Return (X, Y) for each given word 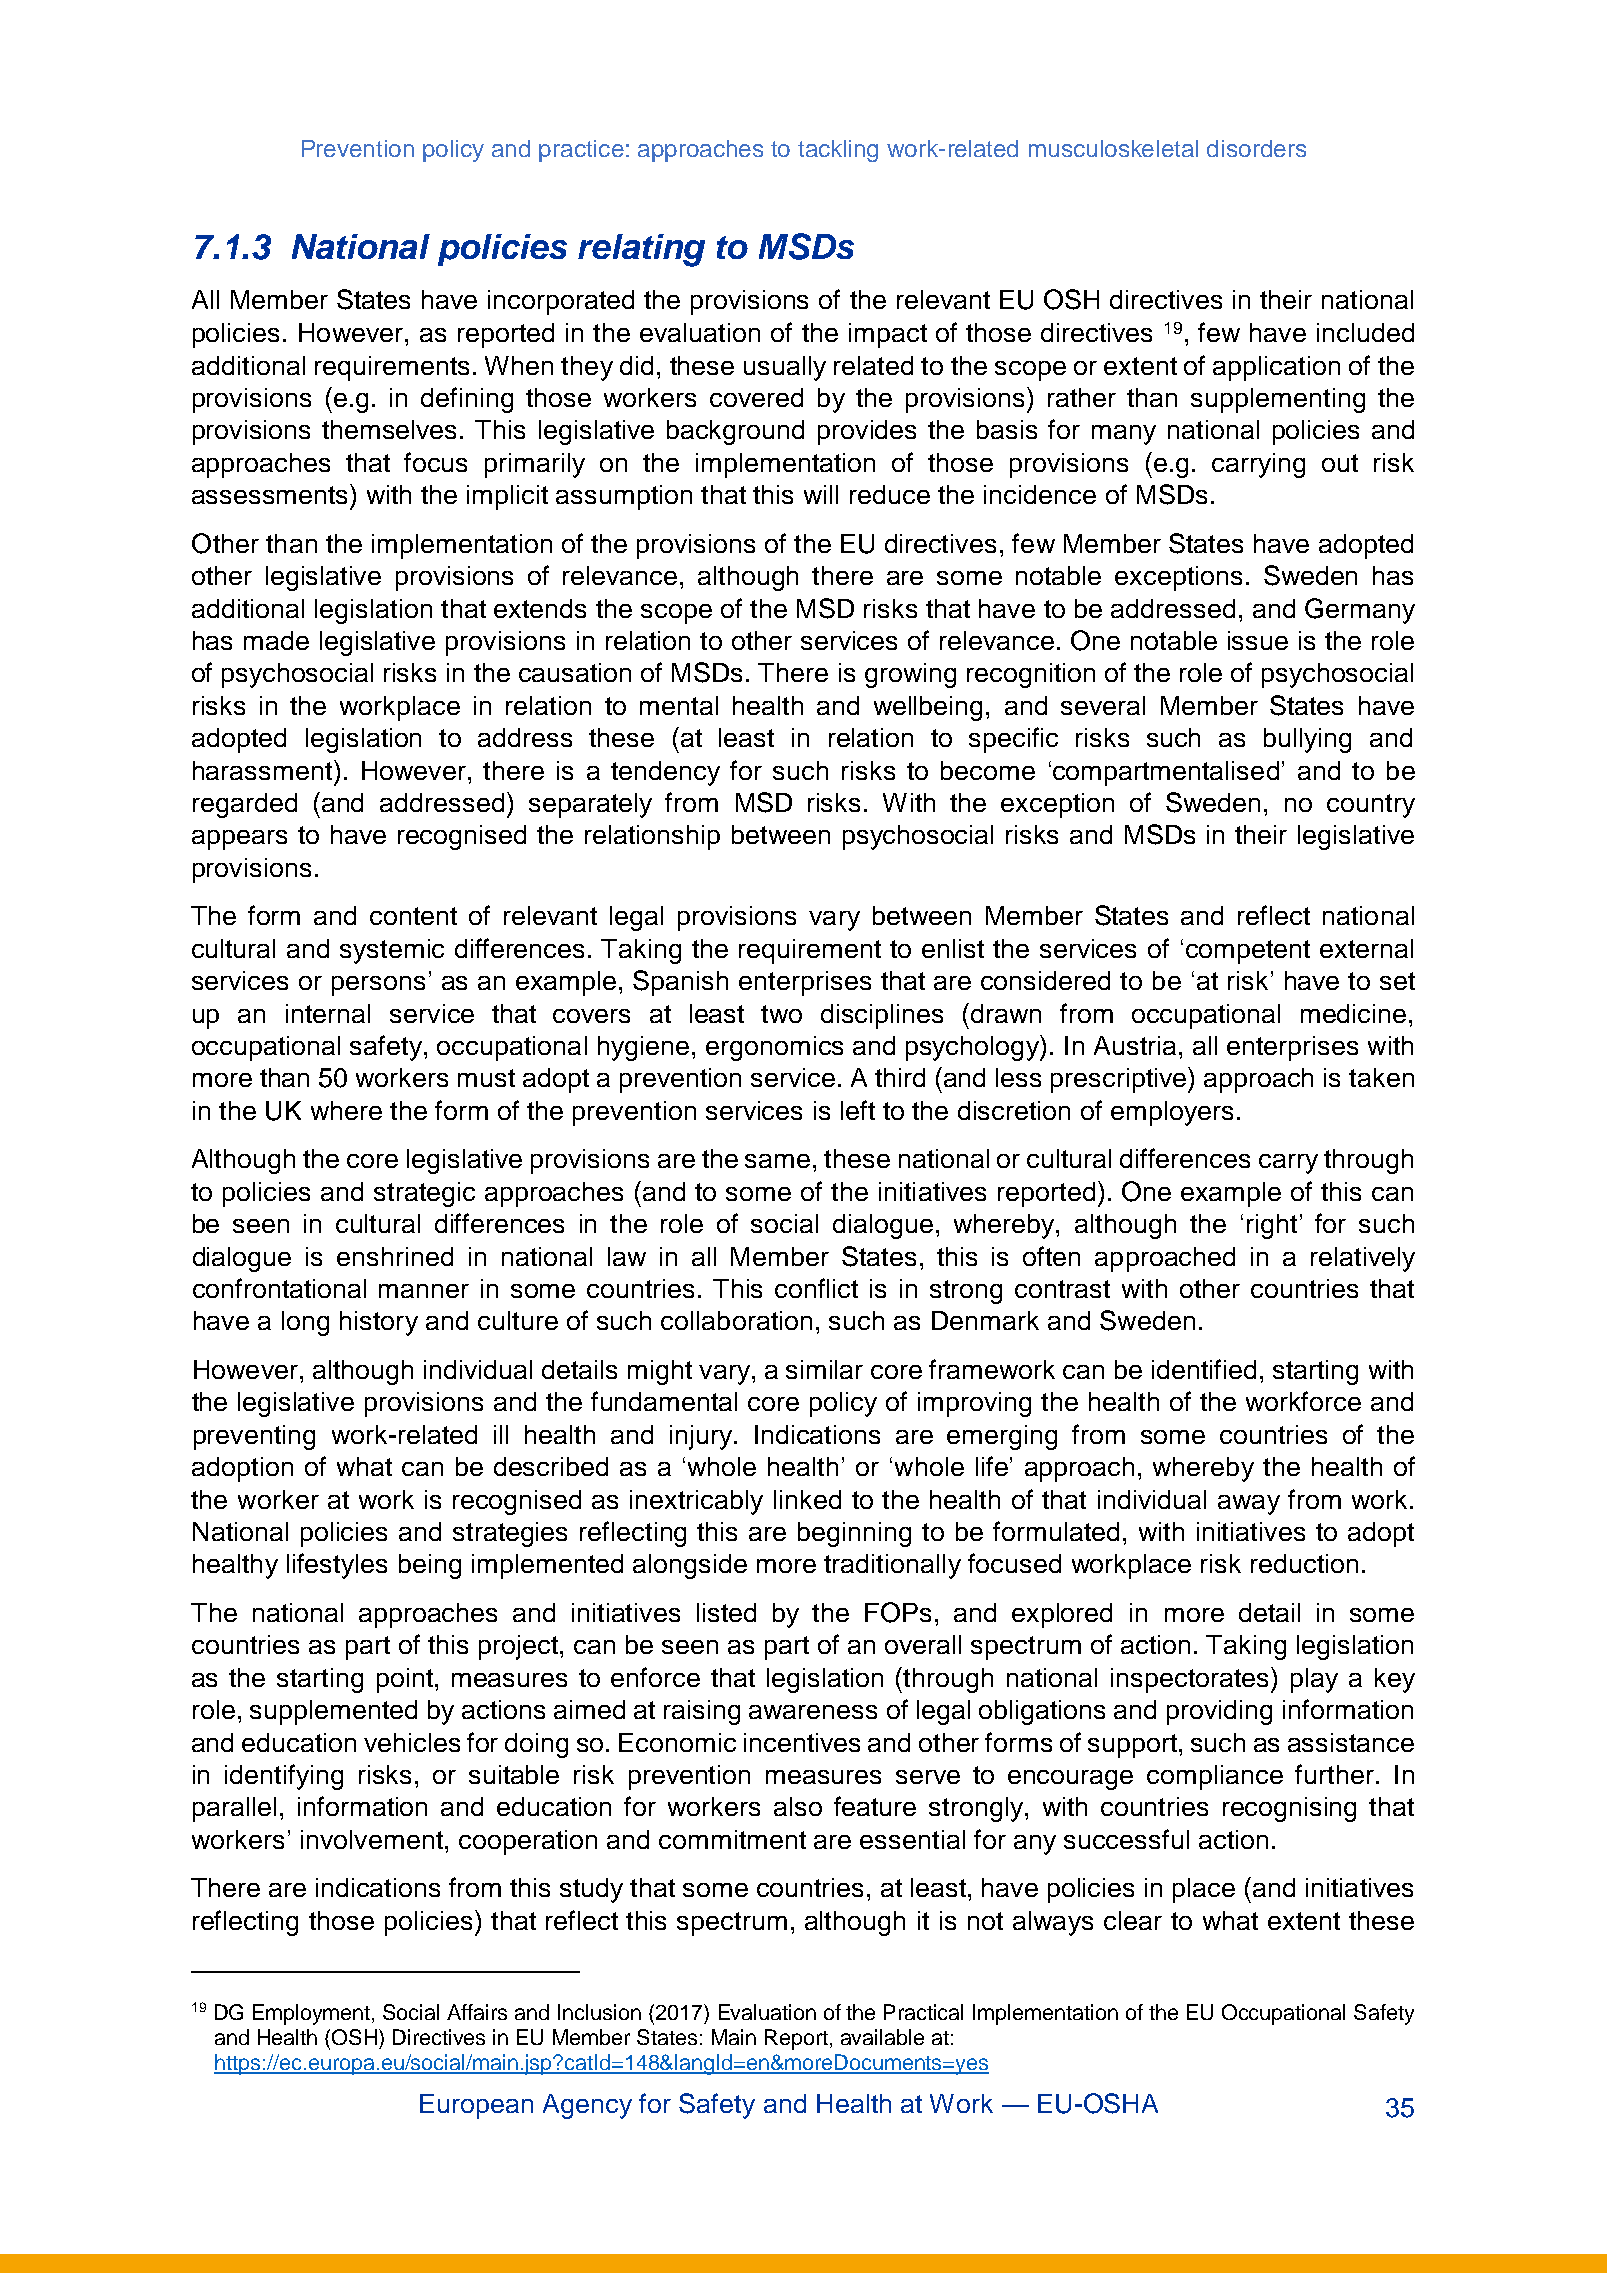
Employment (313, 2014)
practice (581, 151)
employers (1172, 1113)
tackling (838, 151)
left (858, 1110)
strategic (424, 1194)
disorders (1256, 148)
